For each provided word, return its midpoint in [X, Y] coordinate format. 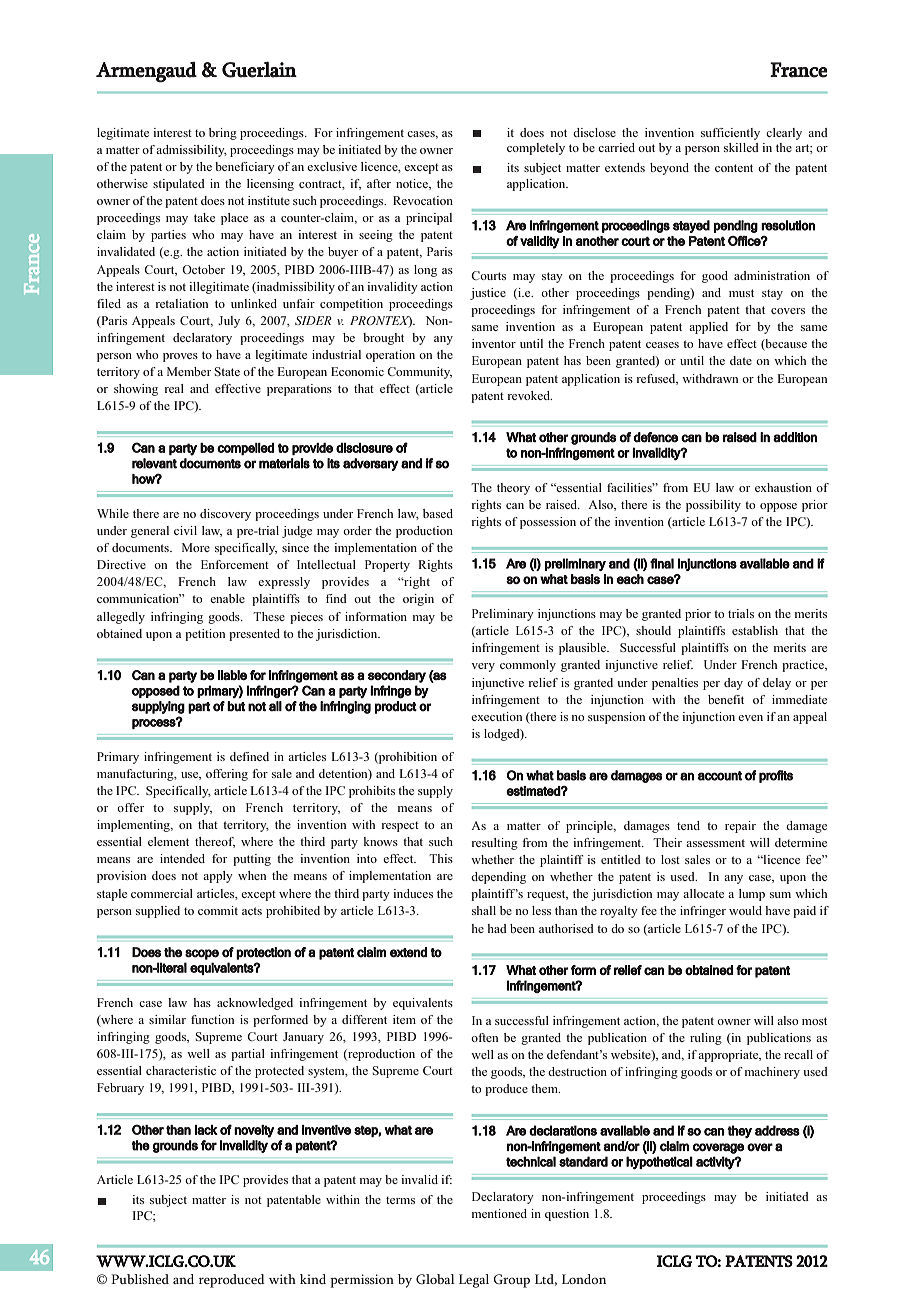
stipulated [179, 185]
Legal [474, 1281]
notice [413, 184]
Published [140, 1279]
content [734, 168]
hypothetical [659, 1163]
